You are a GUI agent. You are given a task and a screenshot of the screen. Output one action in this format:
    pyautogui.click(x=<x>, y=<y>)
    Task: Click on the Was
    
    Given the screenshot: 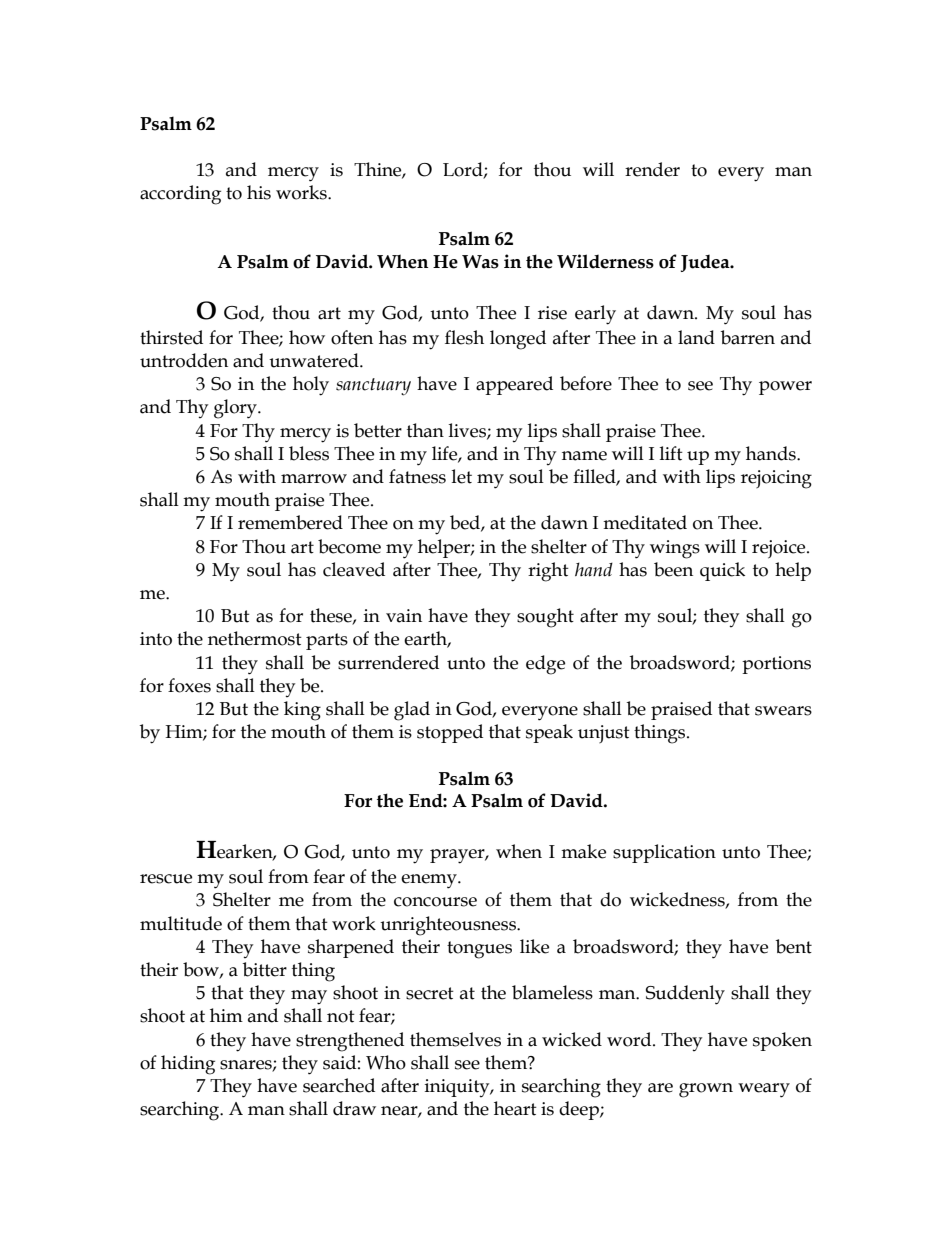 What is the action you would take?
    pyautogui.click(x=480, y=262)
